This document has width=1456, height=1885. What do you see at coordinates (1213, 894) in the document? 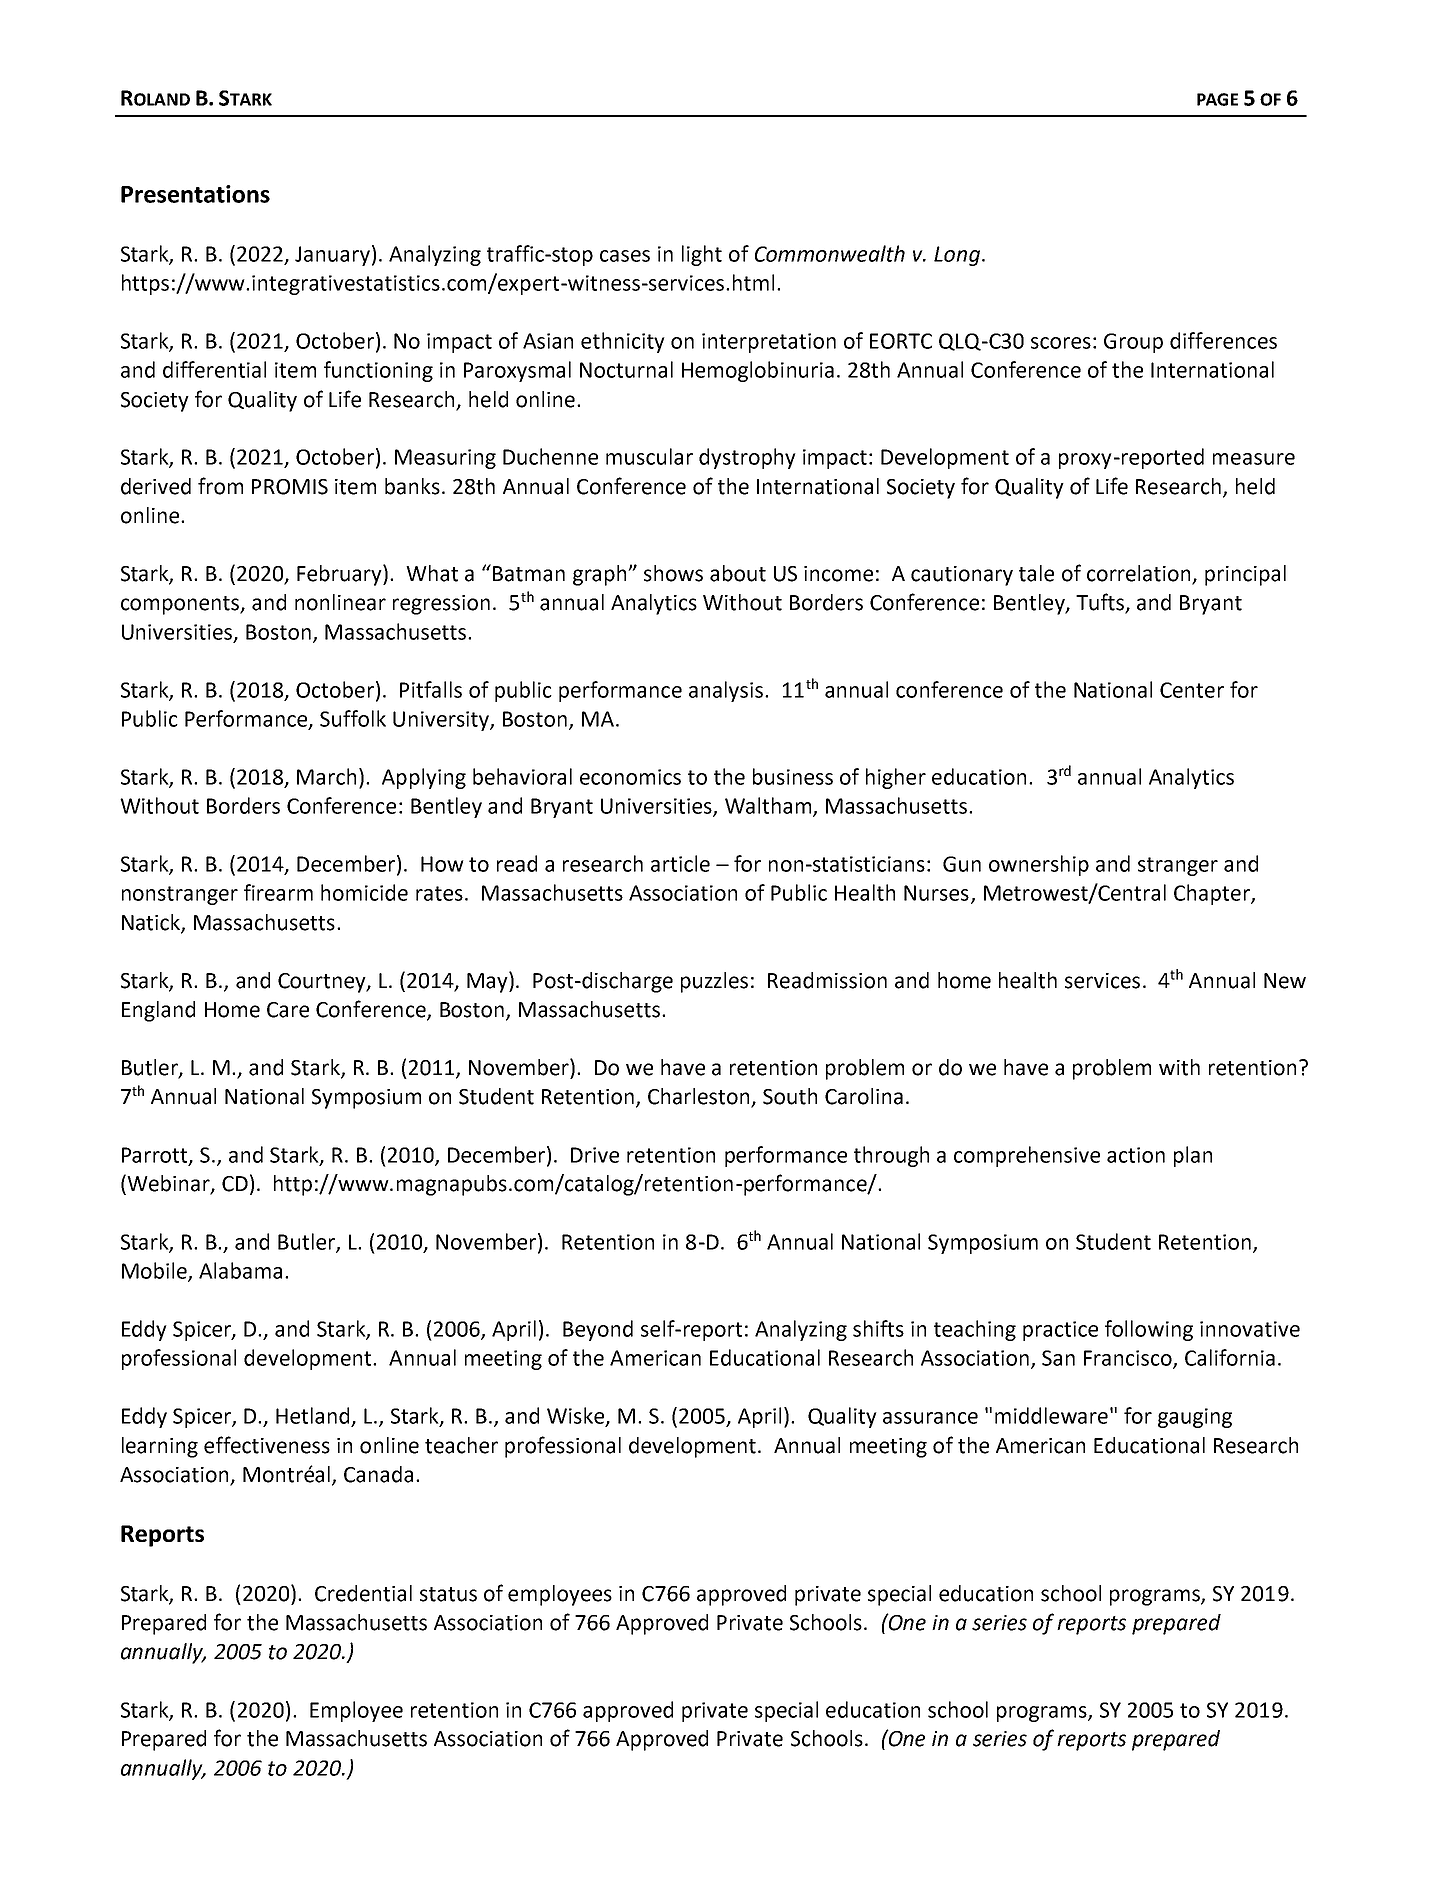
I see `Chapter` at bounding box center [1213, 894].
